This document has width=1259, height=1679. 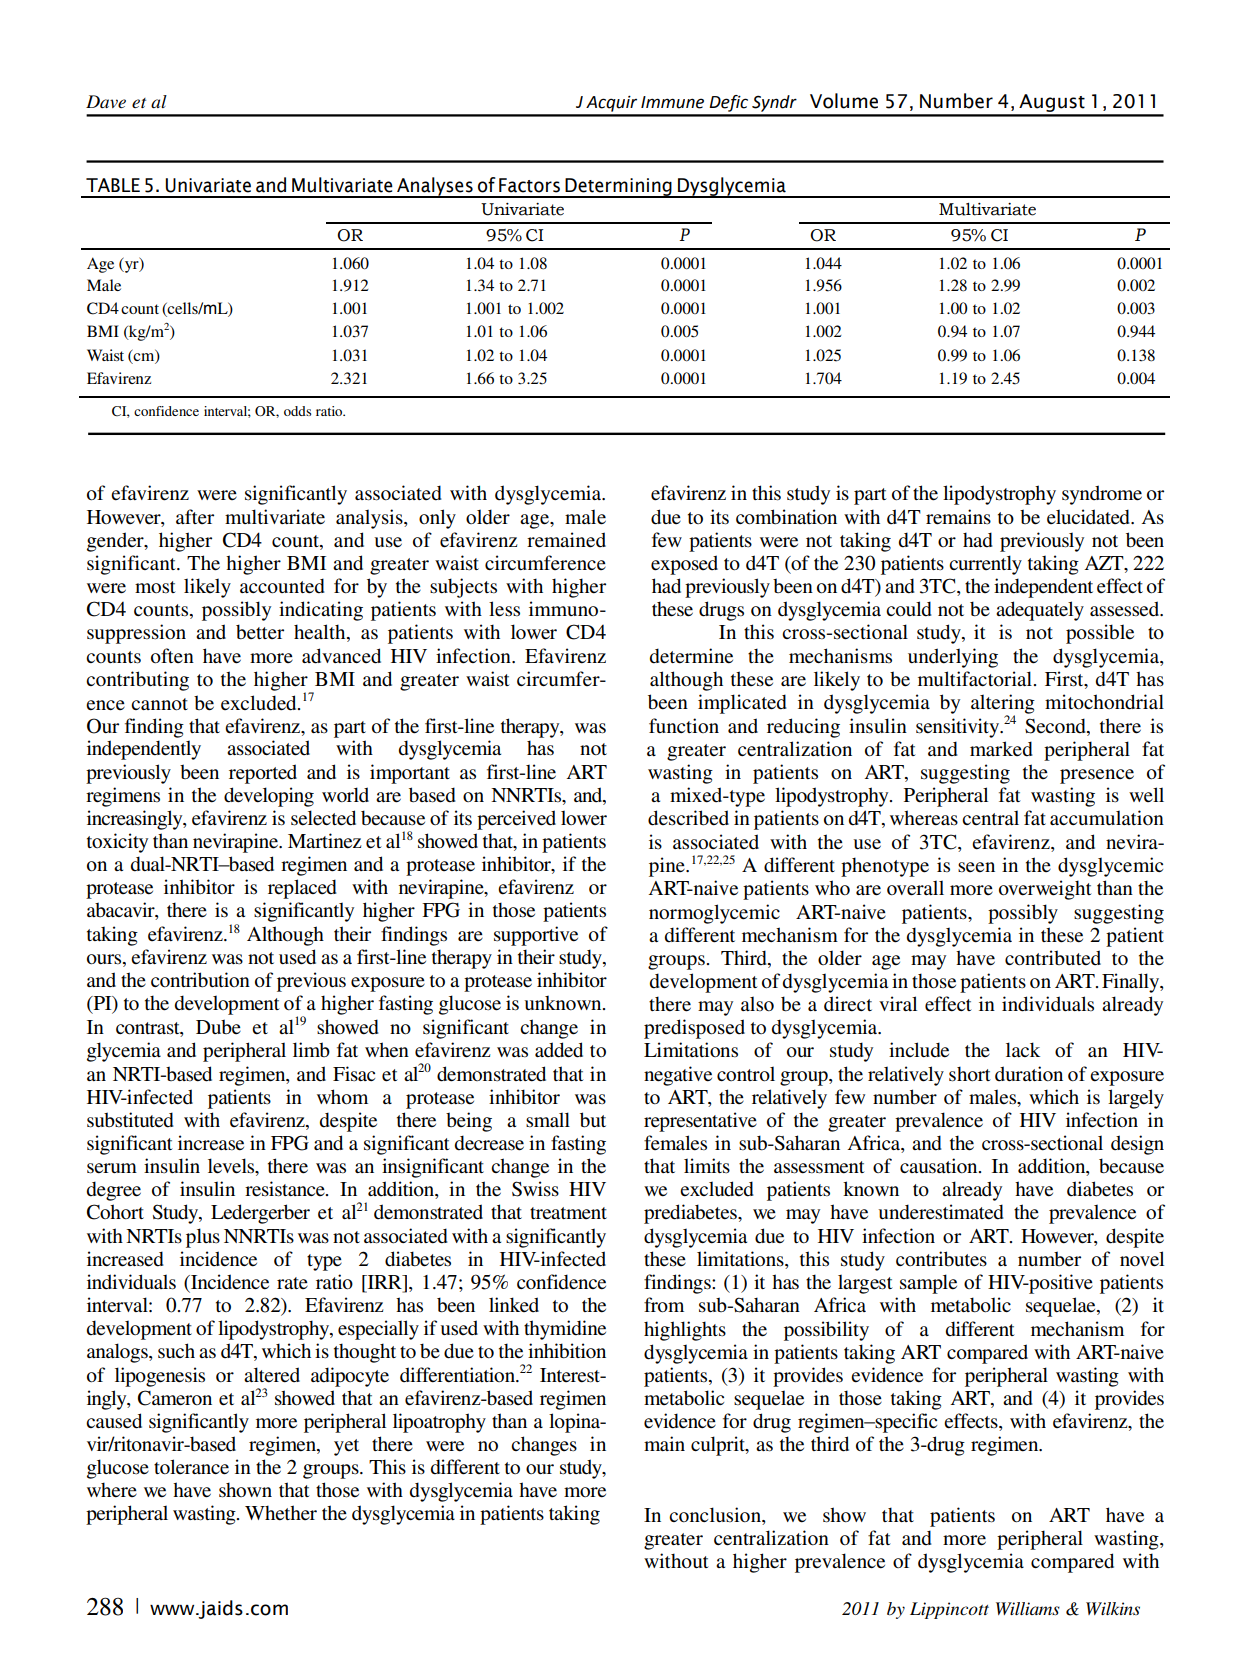 What do you see at coordinates (113, 185) in the document?
I see `TABLE` at bounding box center [113, 185].
